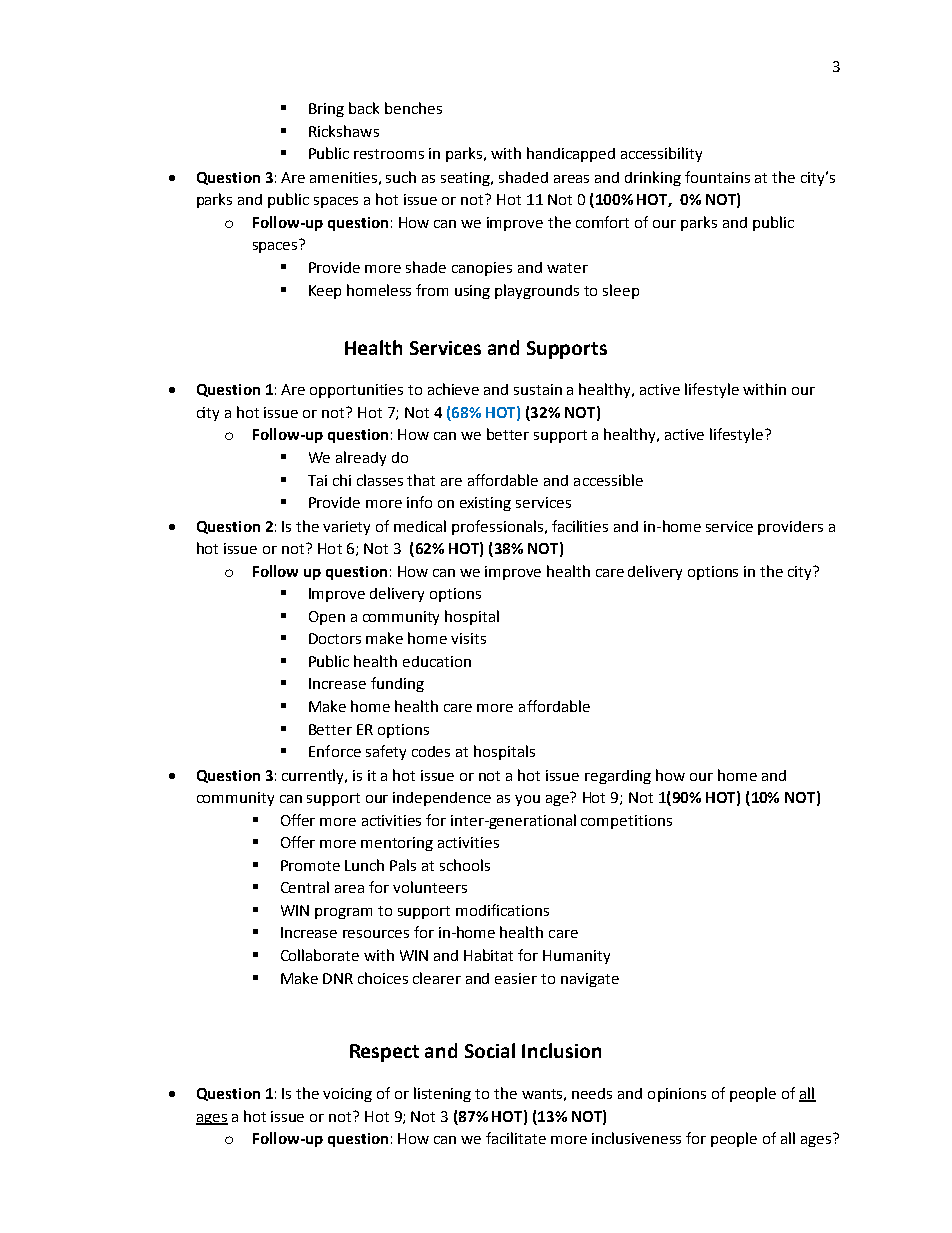  What do you see at coordinates (661, 154) in the screenshot?
I see `accessibility` at bounding box center [661, 154].
